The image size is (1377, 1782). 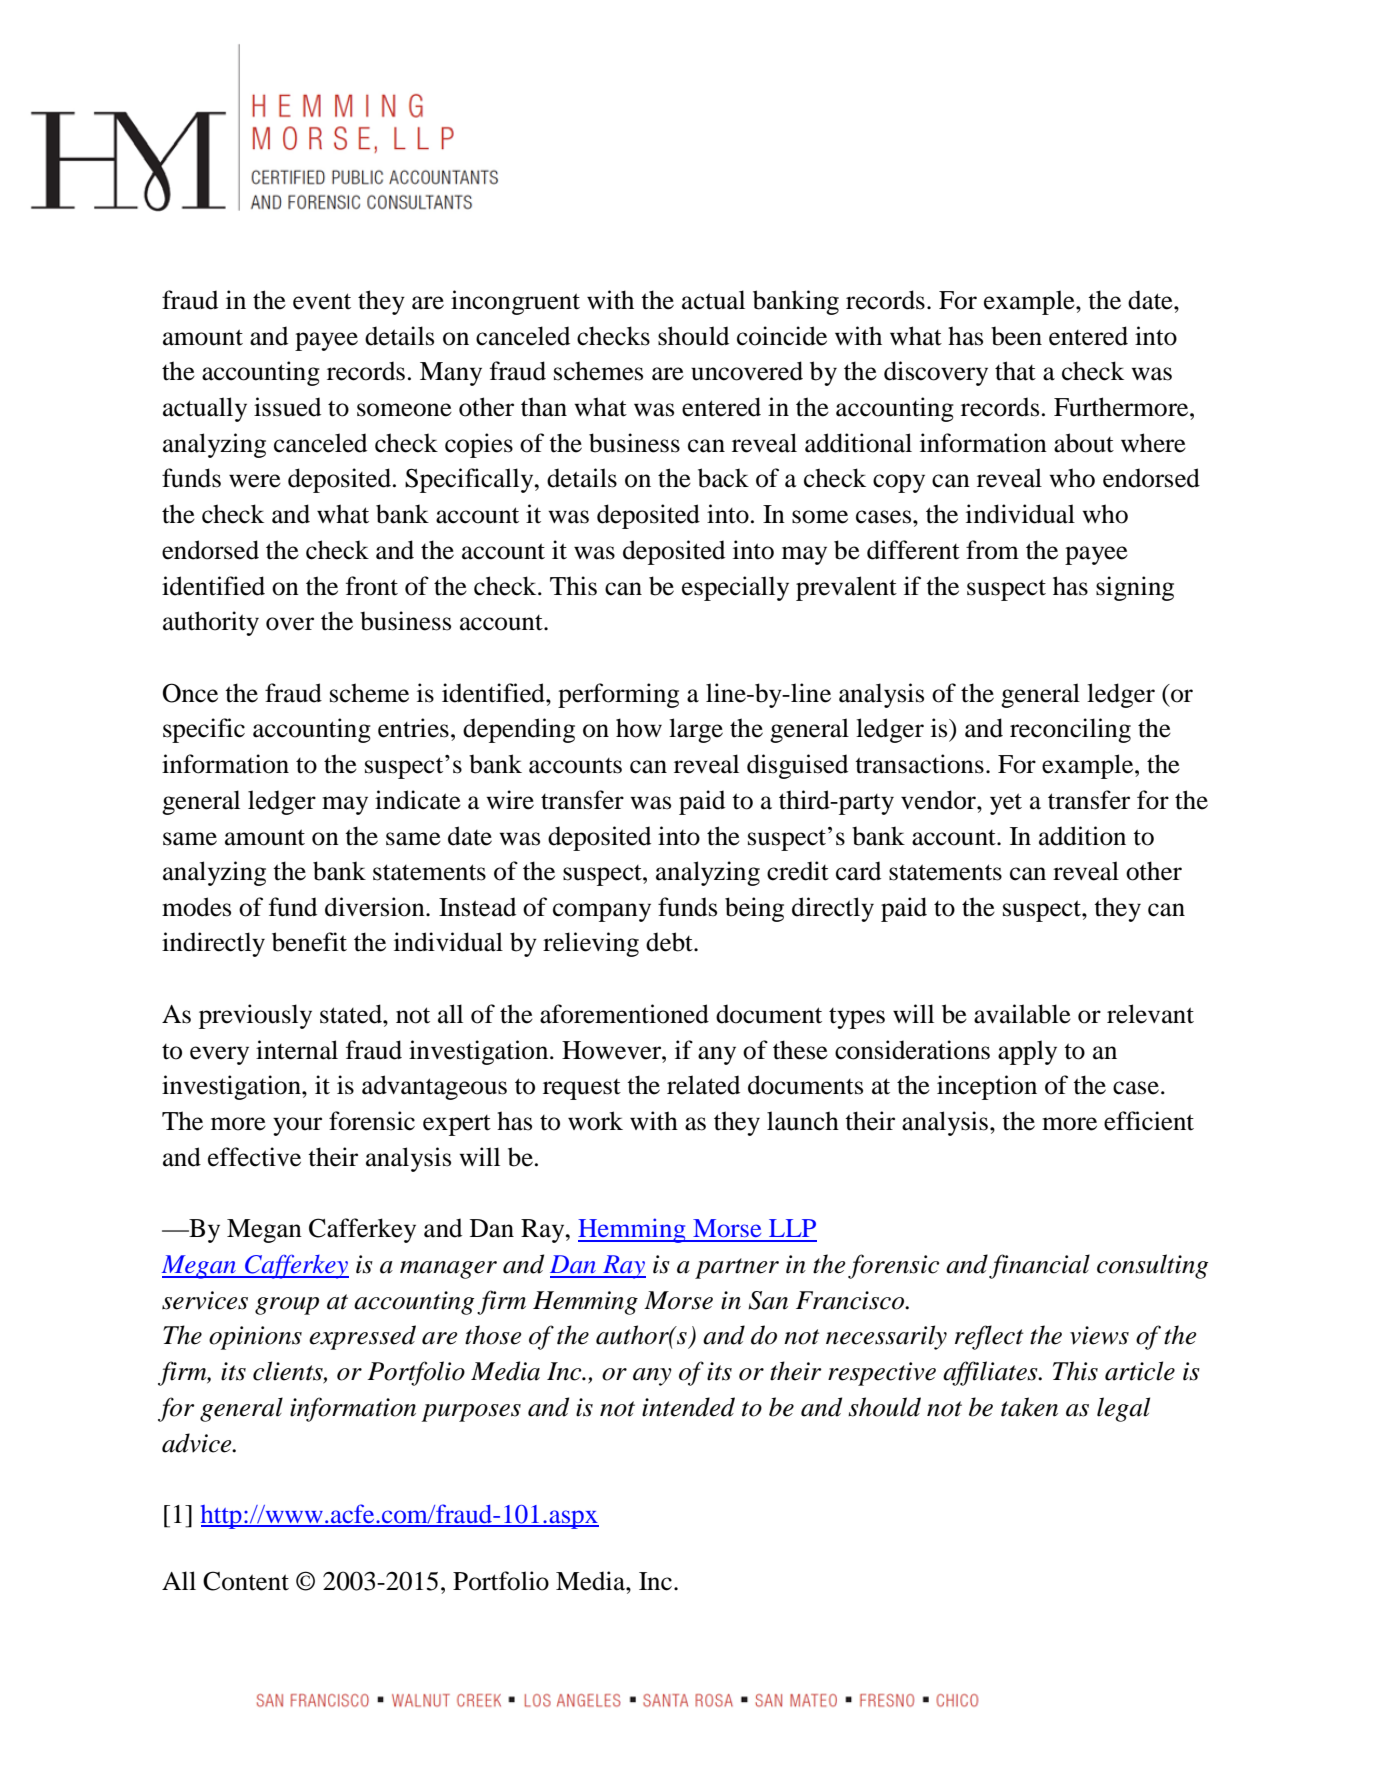 I want to click on available, so click(x=1022, y=1014).
